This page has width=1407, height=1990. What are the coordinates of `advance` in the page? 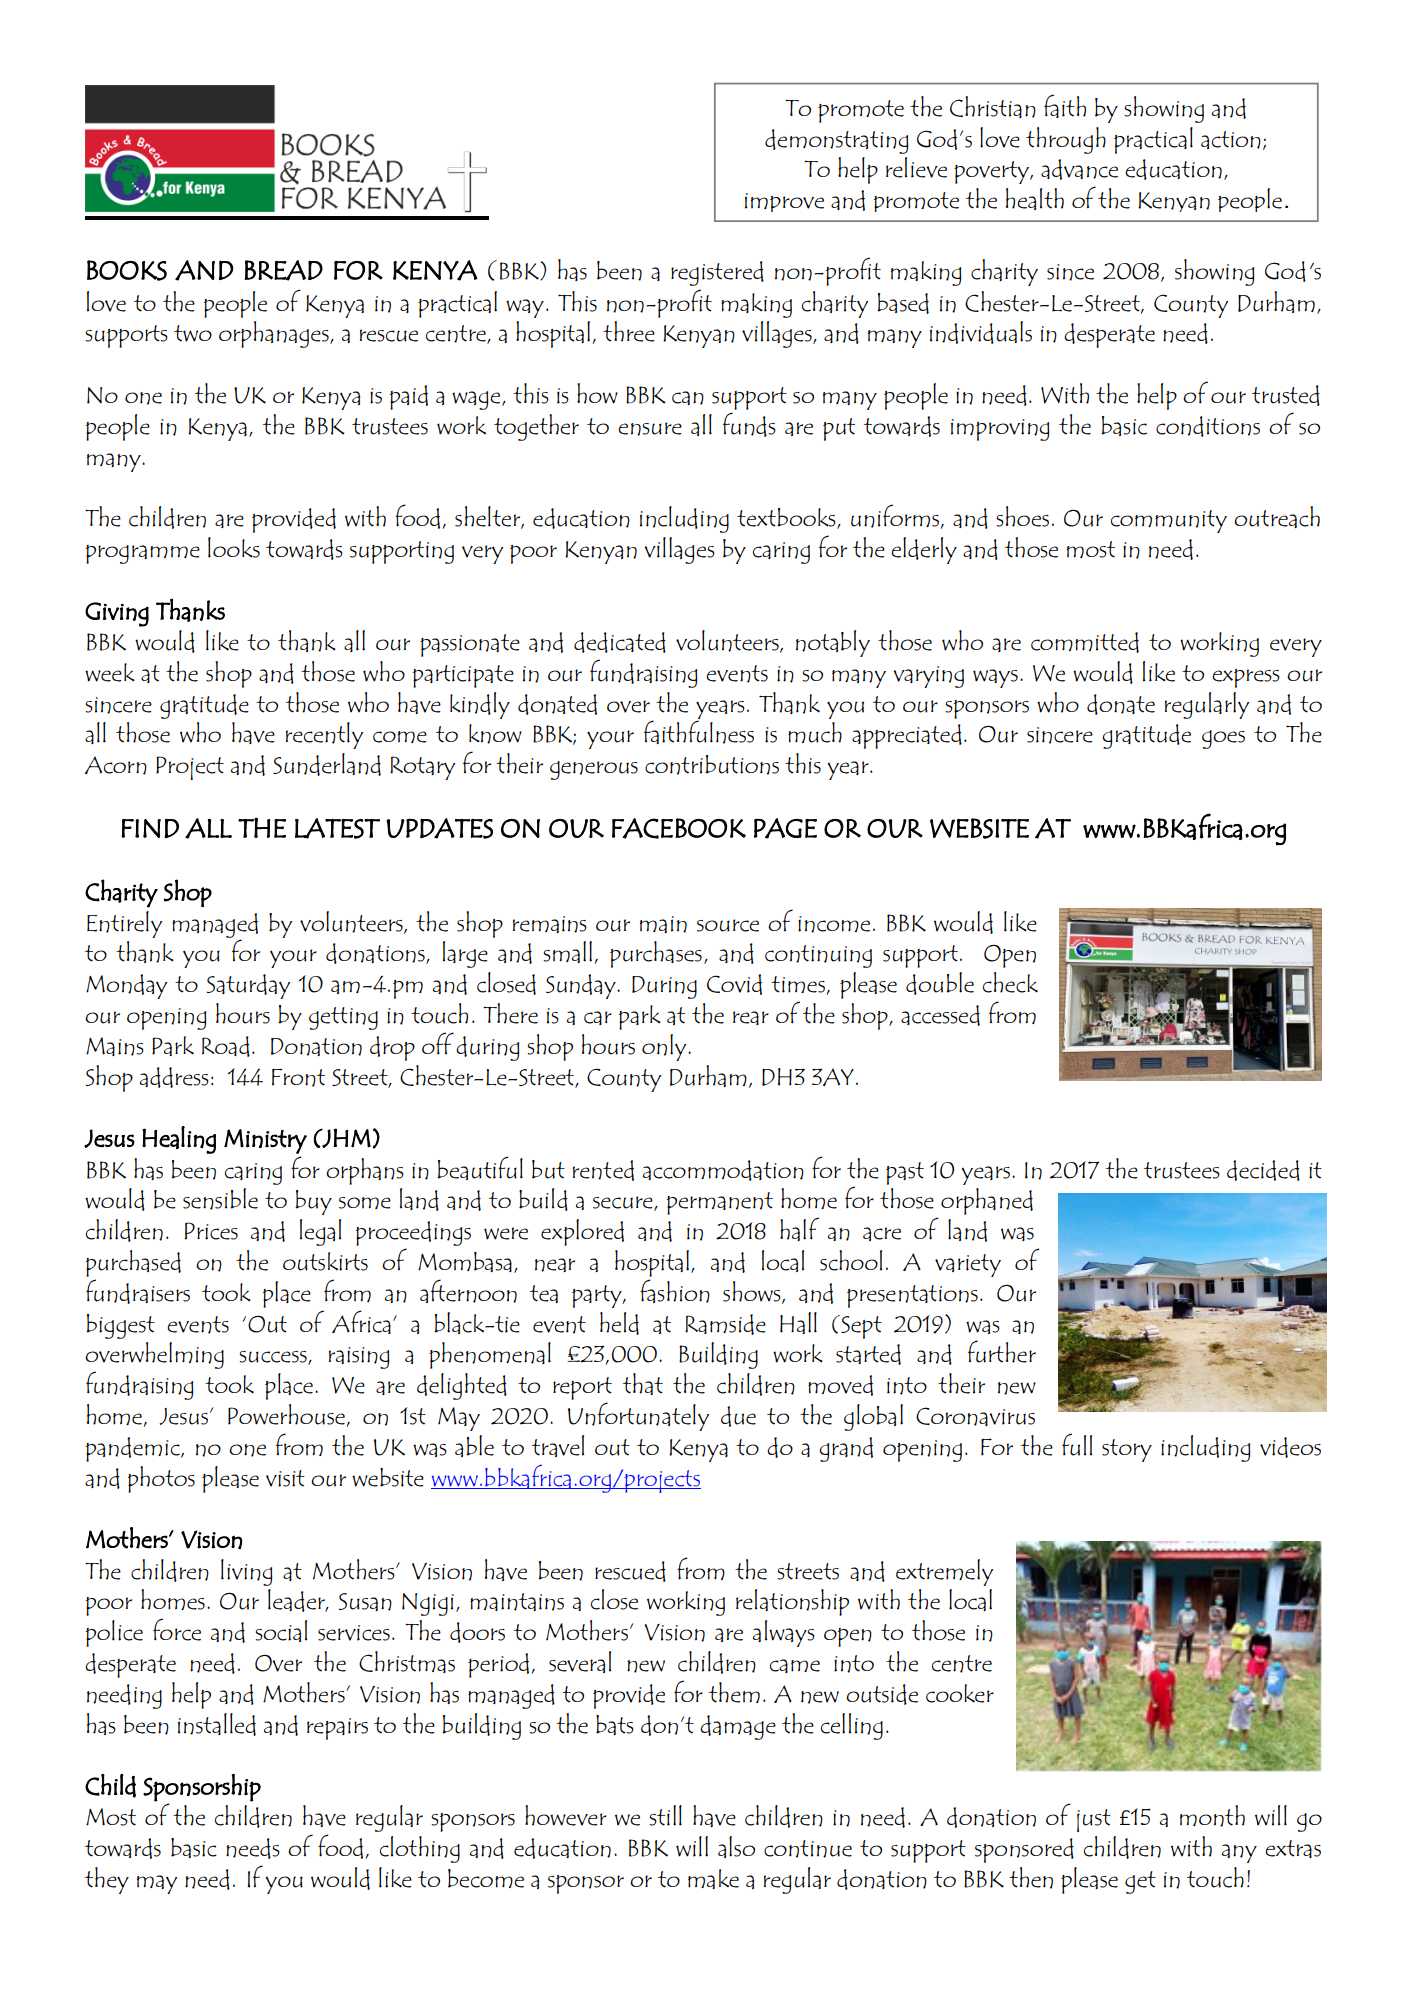 It's located at (1079, 169).
